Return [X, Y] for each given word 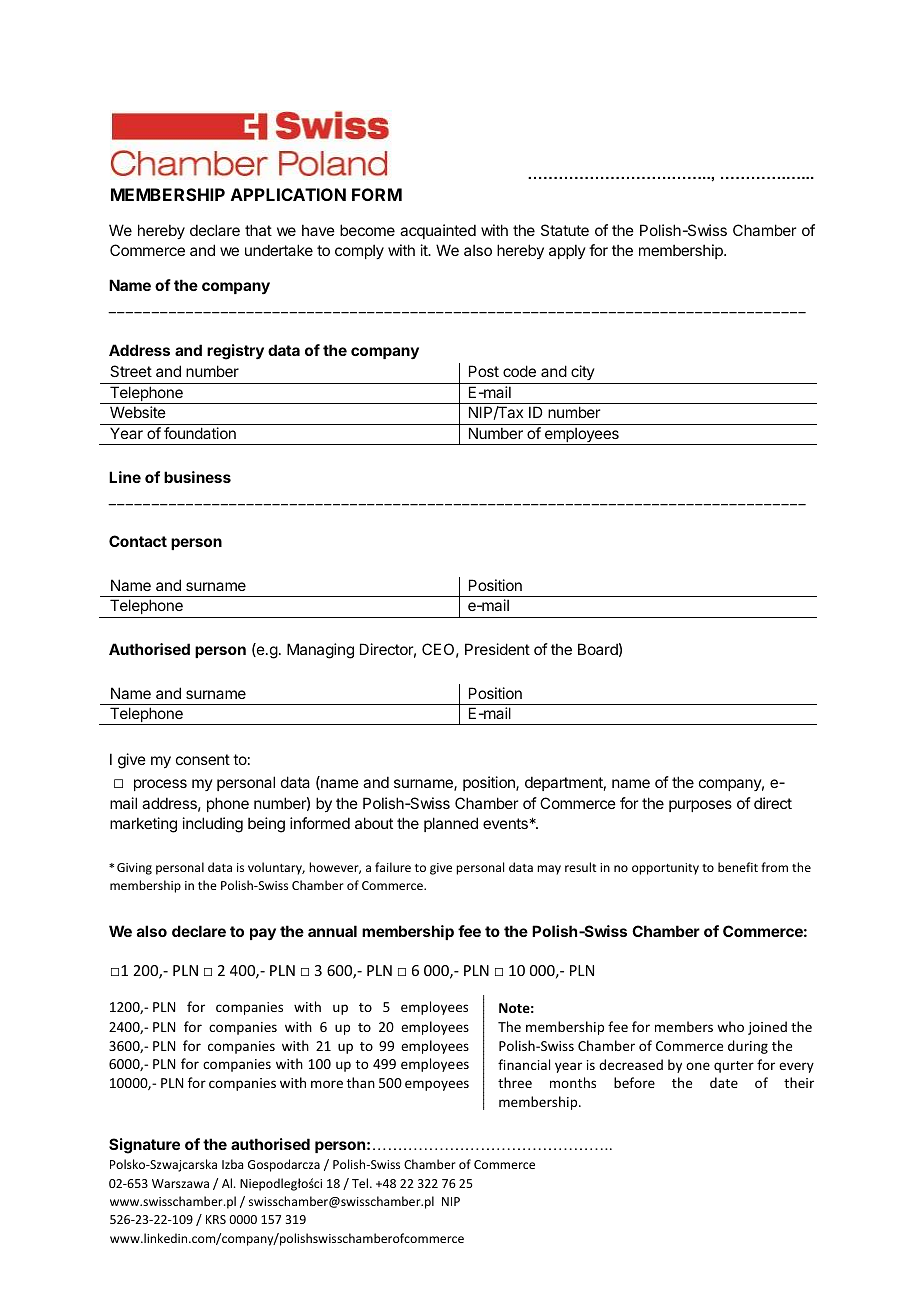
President [497, 649]
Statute [565, 230]
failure [393, 867]
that [258, 230]
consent [203, 759]
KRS [216, 1219]
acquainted [438, 231]
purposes [700, 806]
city [582, 374]
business [197, 477]
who [730, 1026]
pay [263, 934]
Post [484, 371]
